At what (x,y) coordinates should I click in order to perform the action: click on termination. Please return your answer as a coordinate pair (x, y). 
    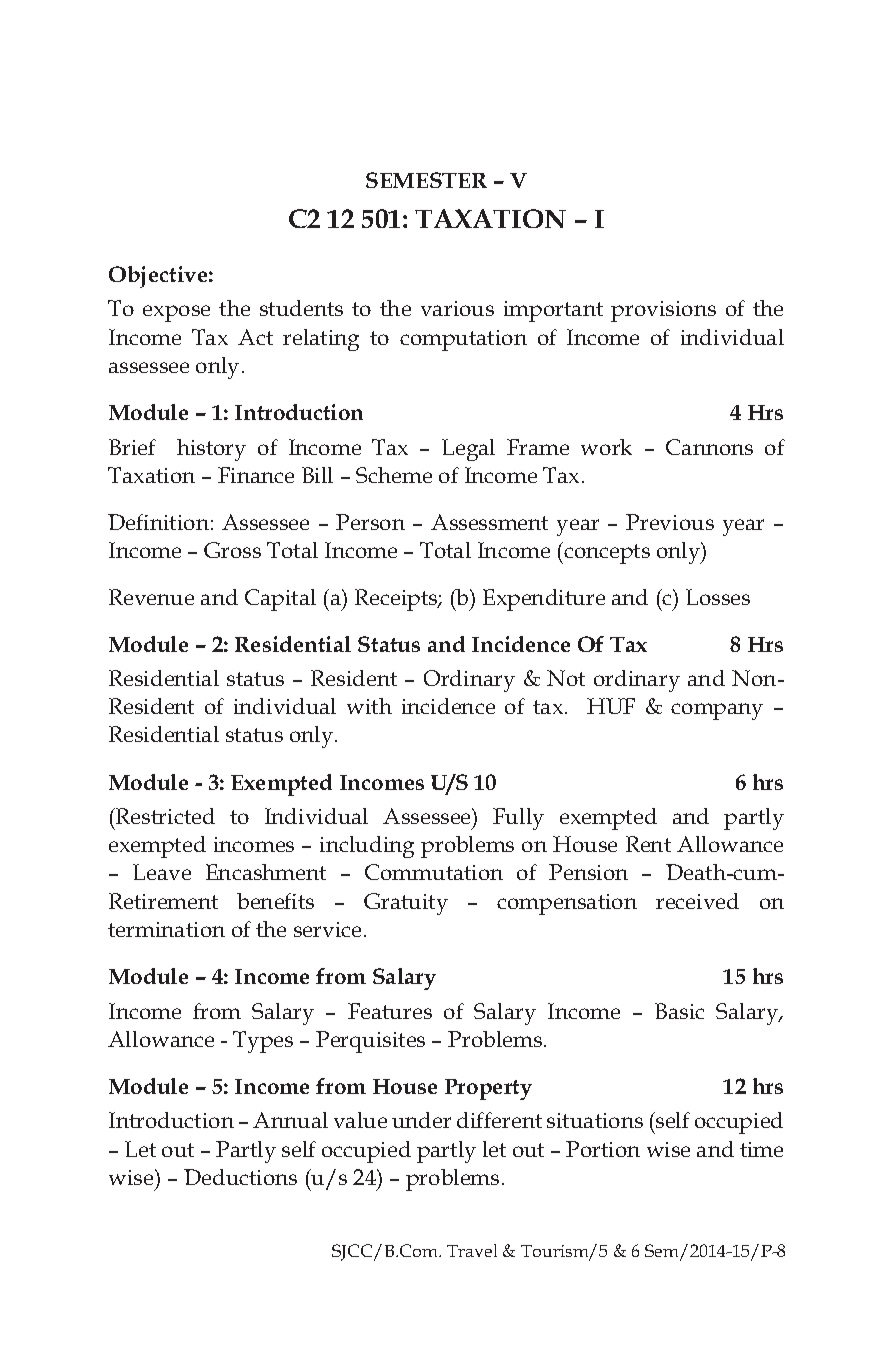
    Looking at the image, I should click on (166, 929).
